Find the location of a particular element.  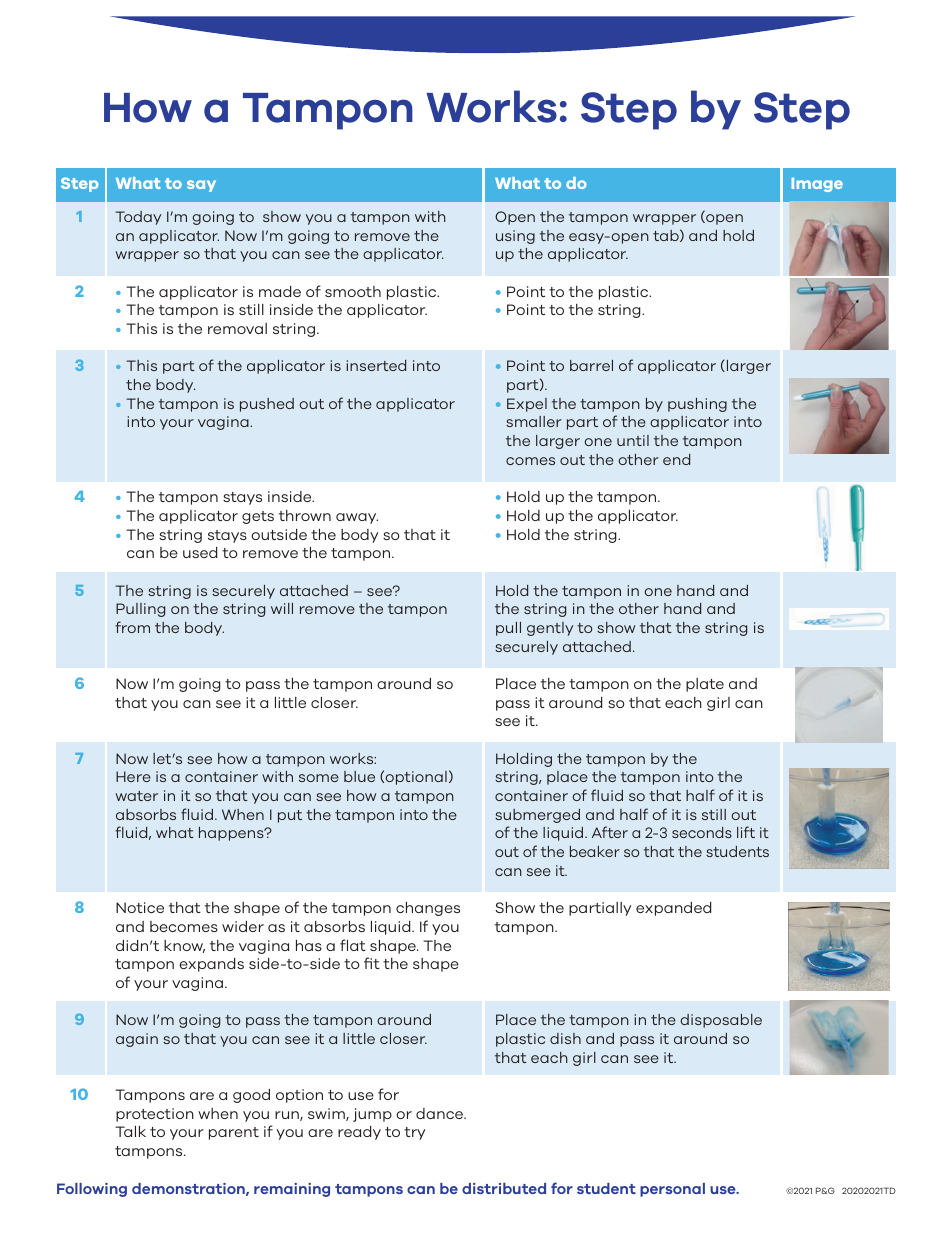

plate is located at coordinates (705, 685).
